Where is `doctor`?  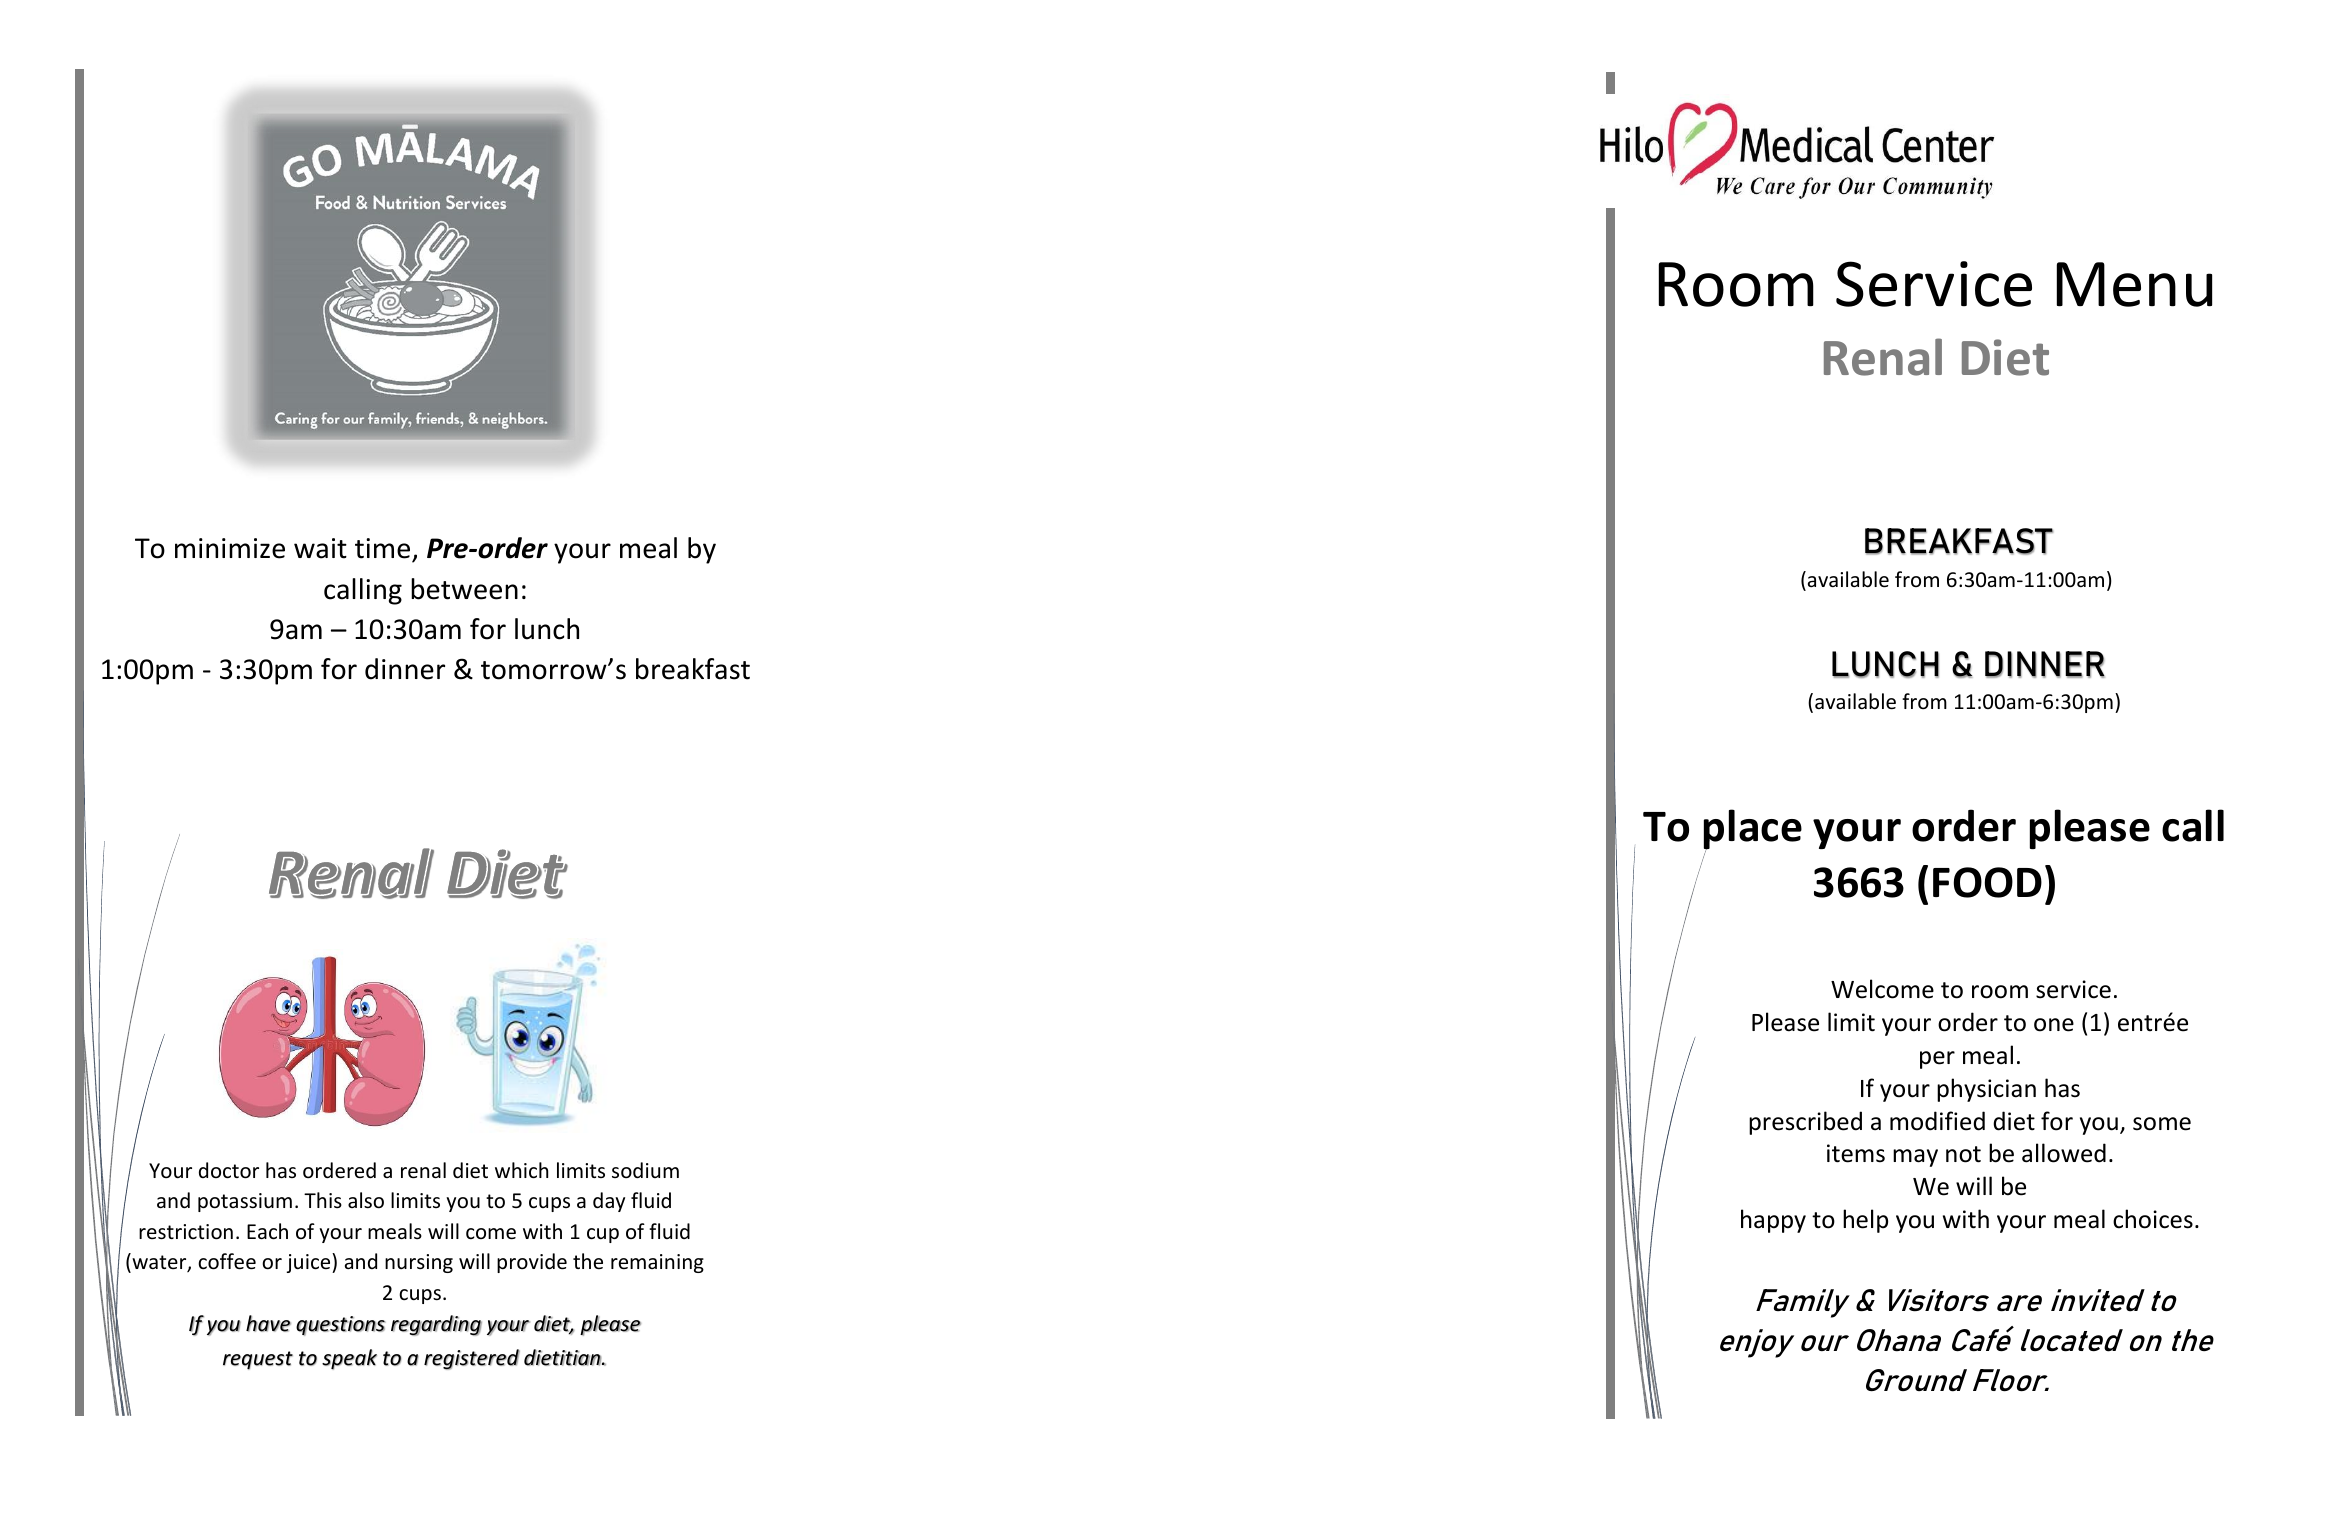
doctor is located at coordinates (229, 1170).
